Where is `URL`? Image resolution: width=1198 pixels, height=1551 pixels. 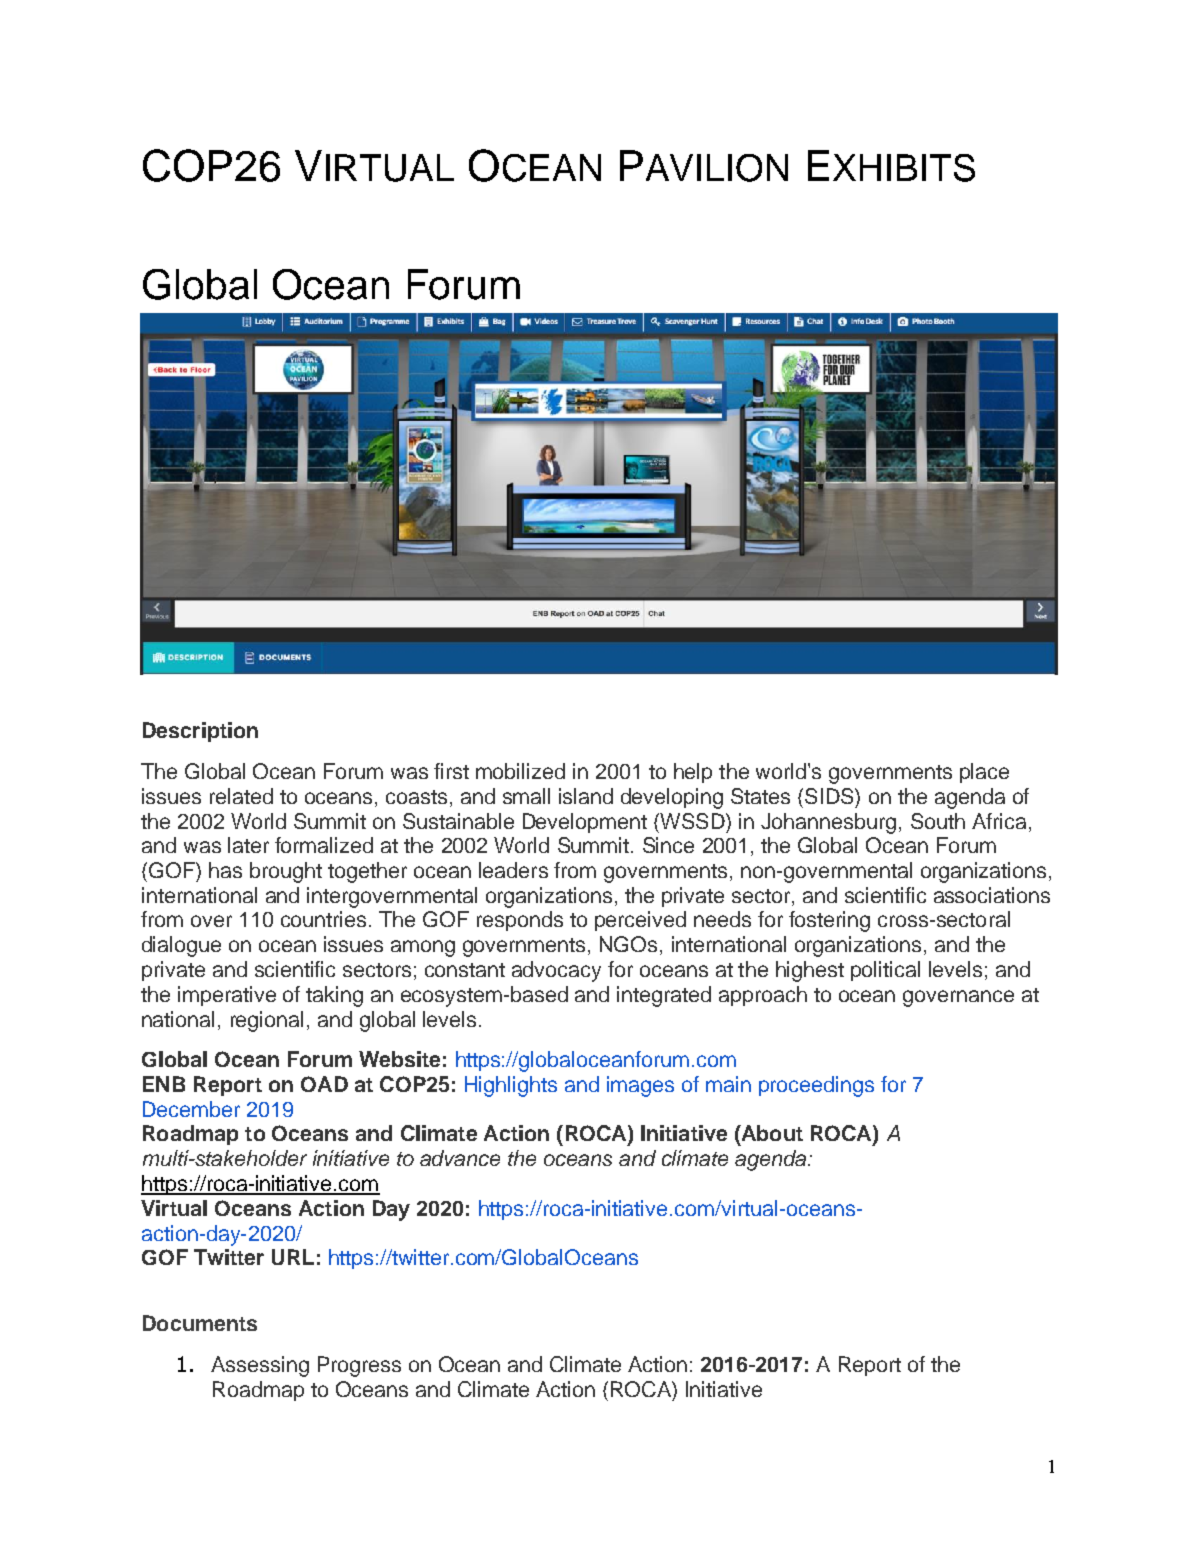 URL is located at coordinates (293, 1257).
